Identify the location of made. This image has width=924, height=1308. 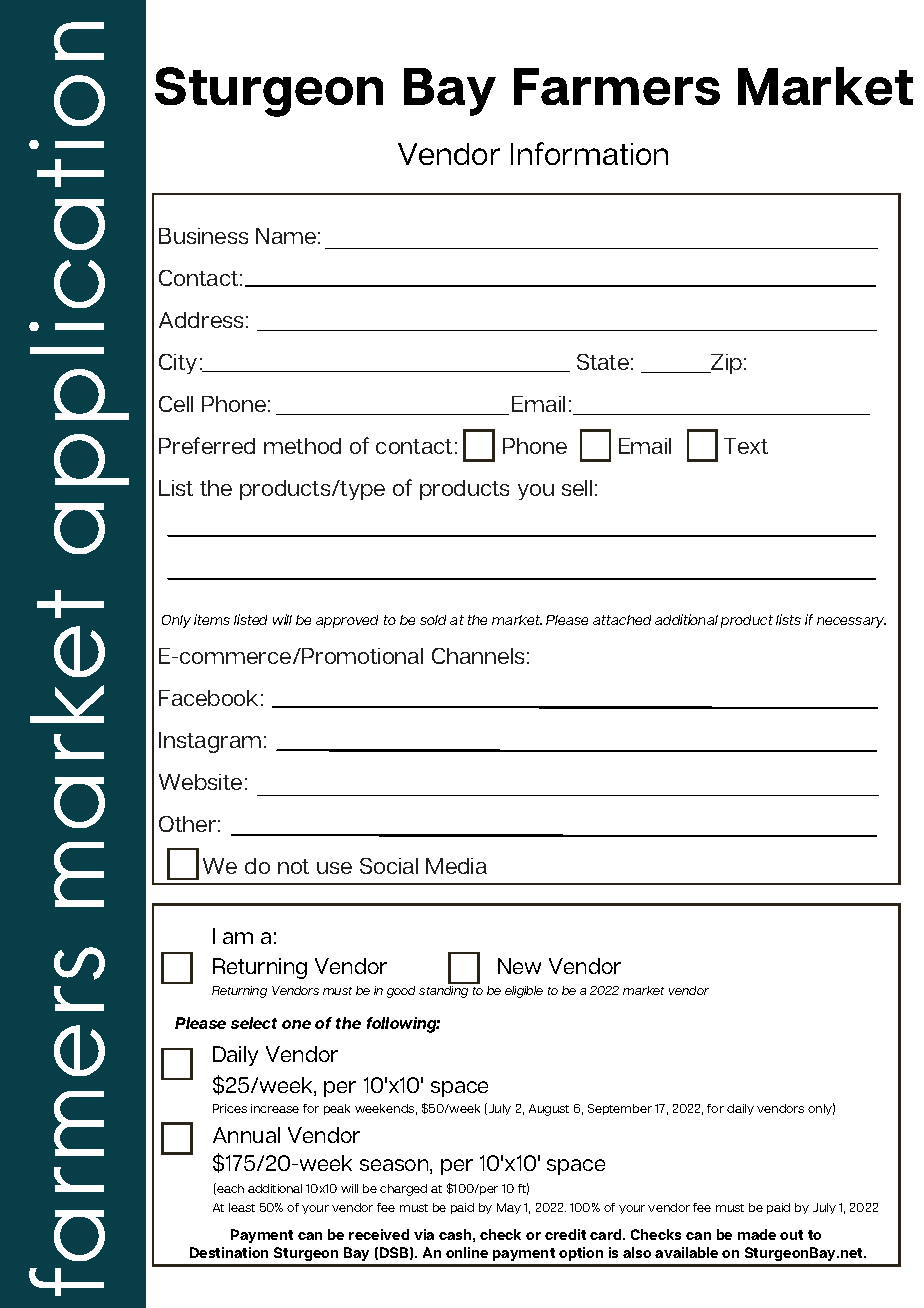
(757, 1234).
